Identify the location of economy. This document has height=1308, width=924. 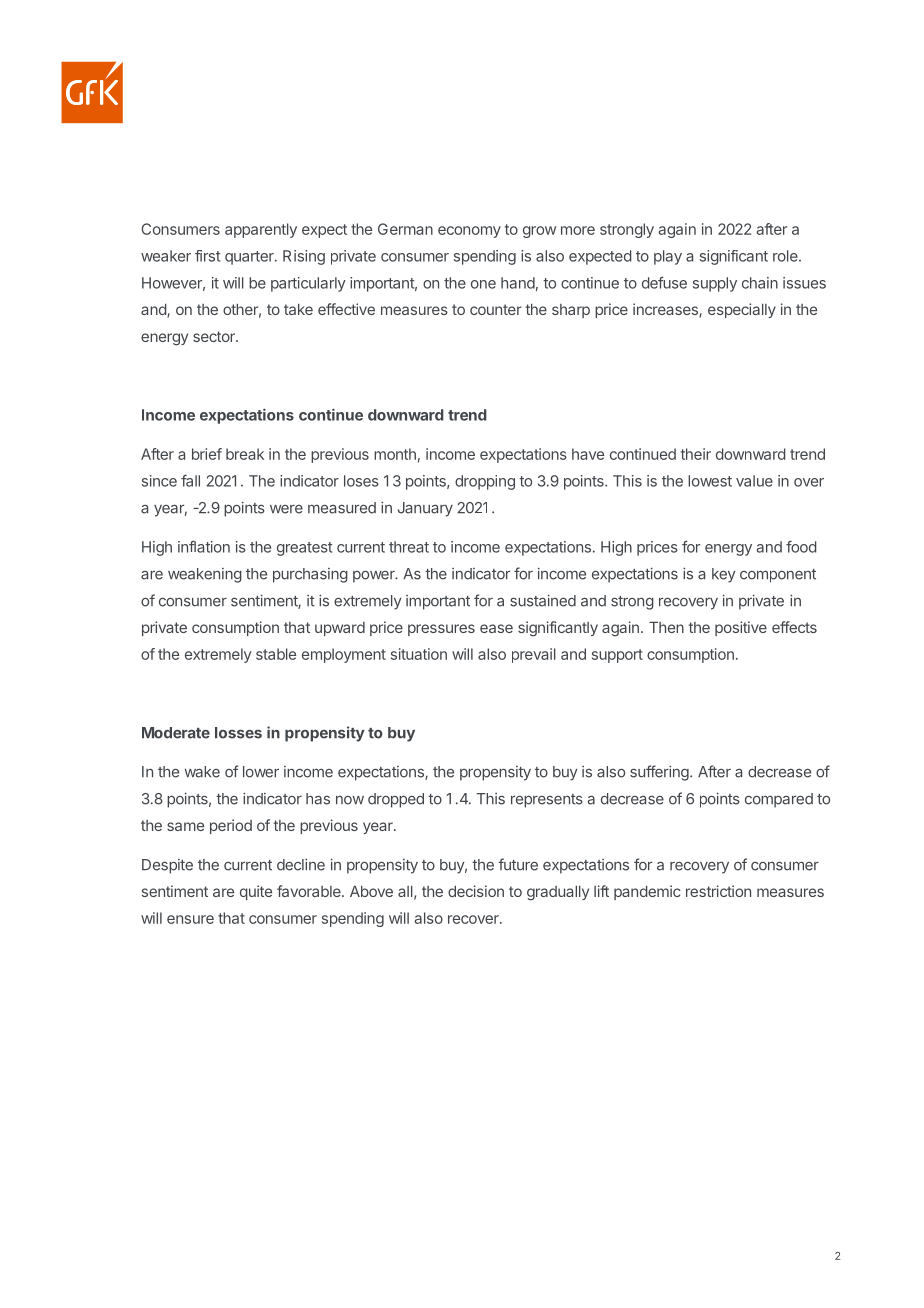
(469, 232).
